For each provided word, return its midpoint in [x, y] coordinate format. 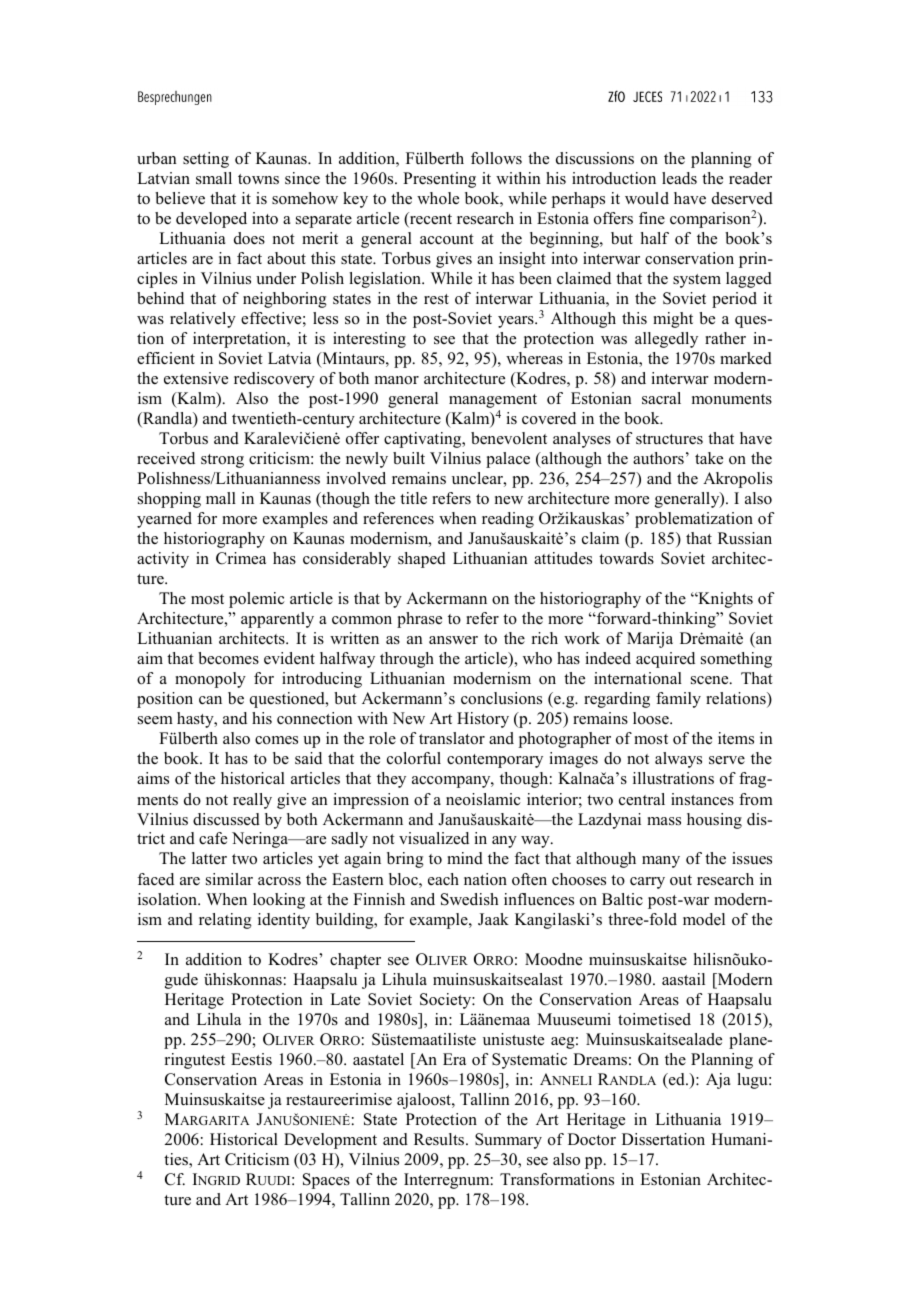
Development [330, 1141]
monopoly [210, 680]
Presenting [439, 180]
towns [258, 179]
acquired [665, 660]
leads [679, 178]
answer [453, 640]
